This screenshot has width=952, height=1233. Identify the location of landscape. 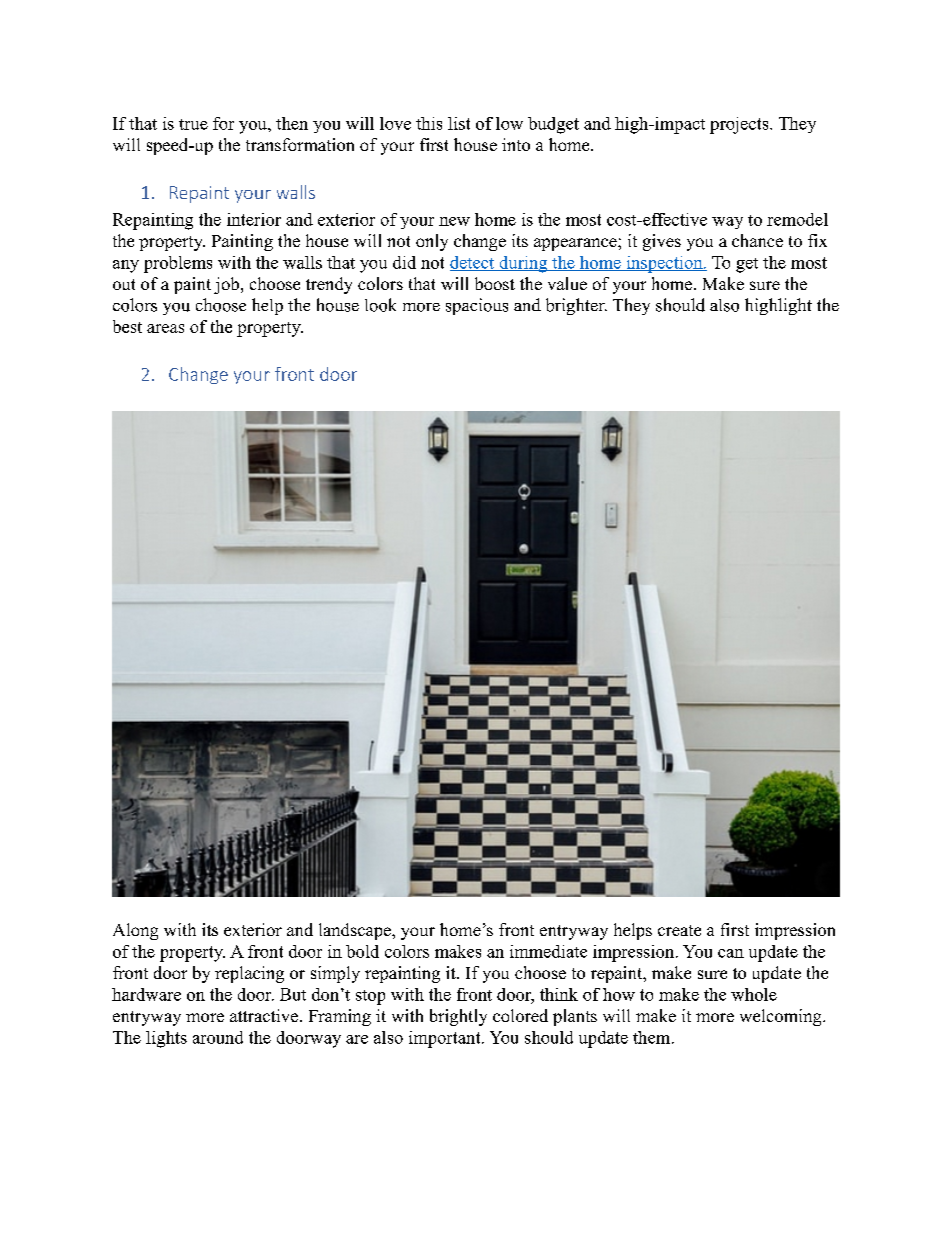
(356, 931).
